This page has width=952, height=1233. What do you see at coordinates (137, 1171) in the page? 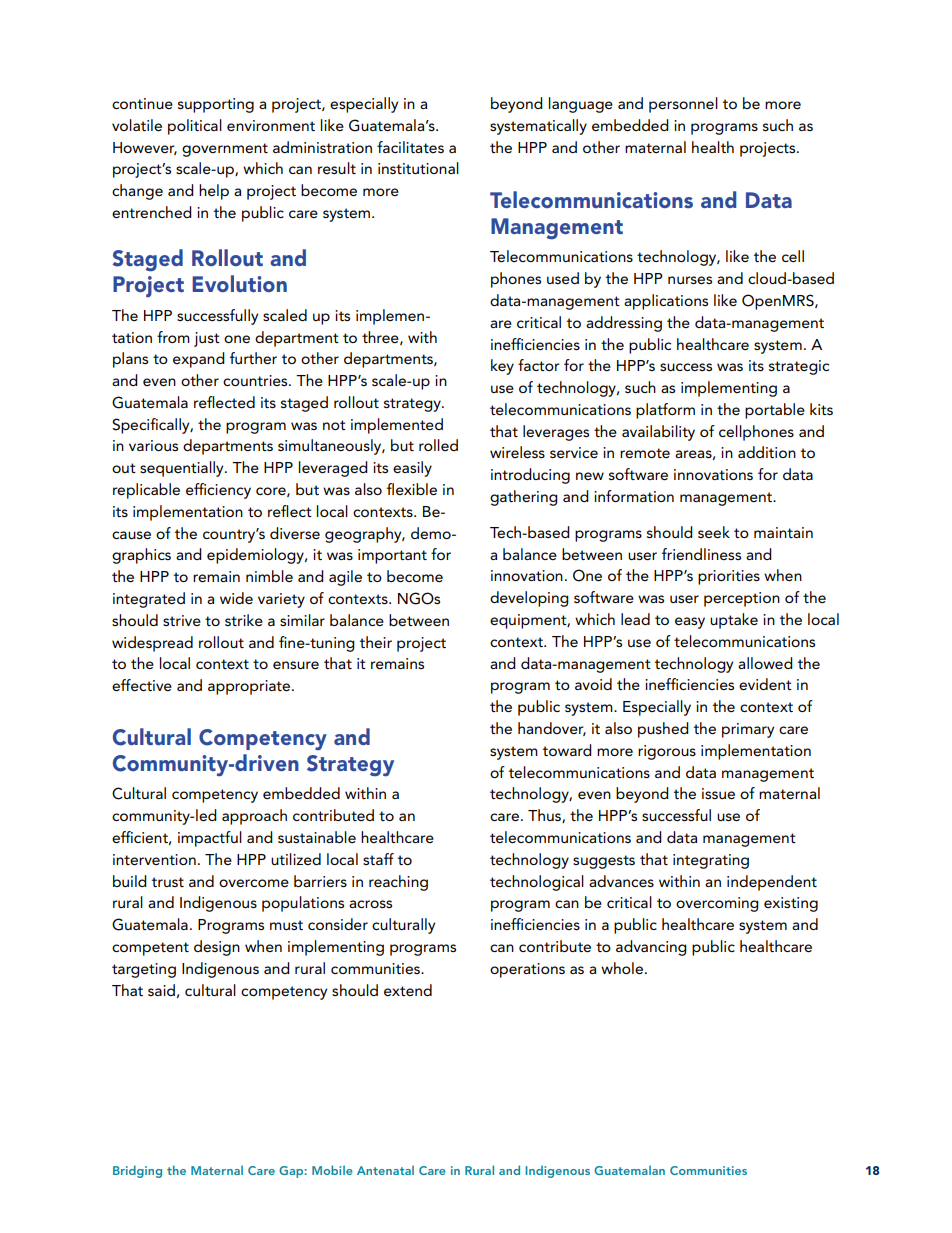
I see `Bridging` at bounding box center [137, 1171].
